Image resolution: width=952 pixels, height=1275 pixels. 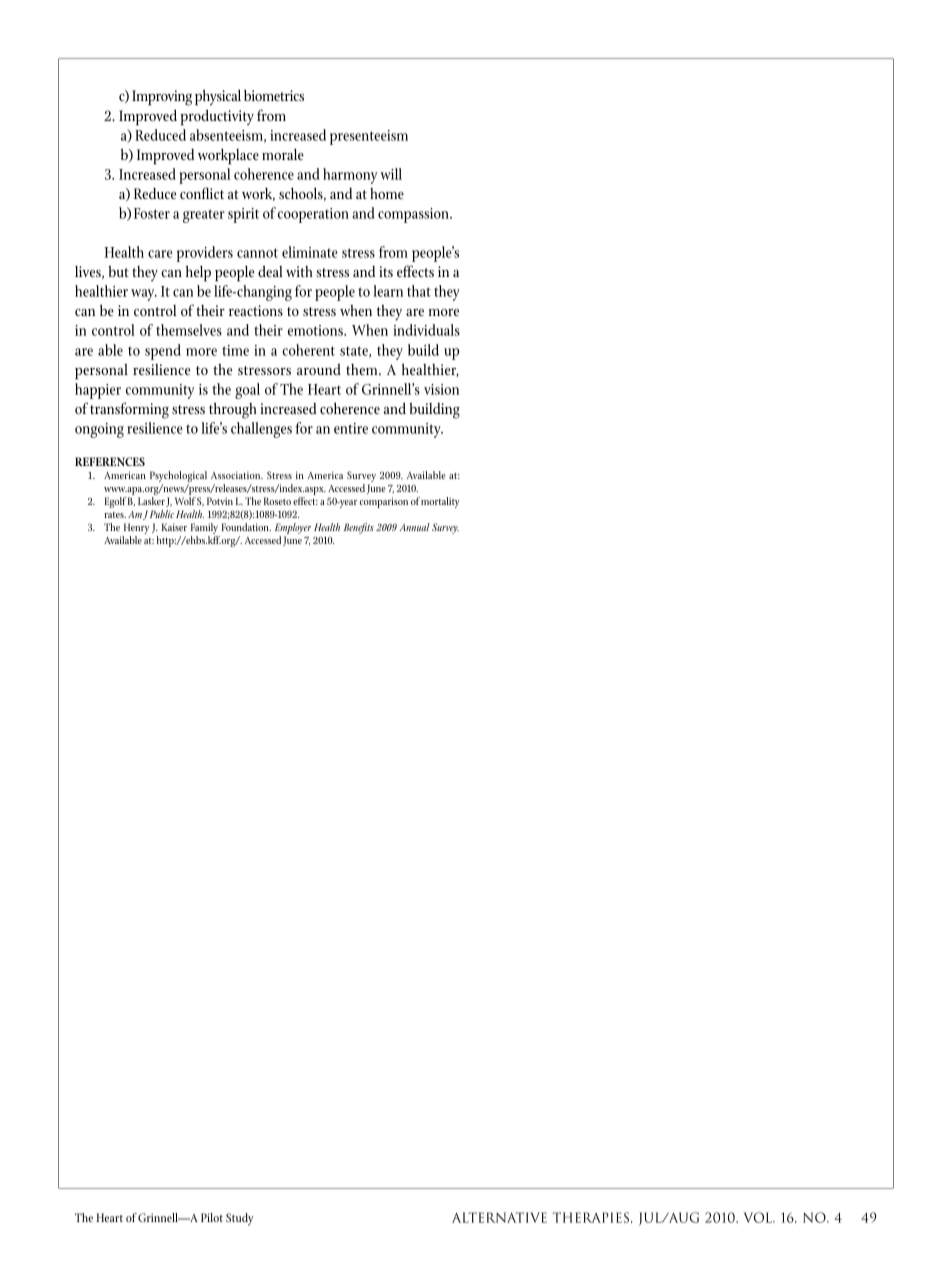 I want to click on mortality, so click(x=440, y=502).
